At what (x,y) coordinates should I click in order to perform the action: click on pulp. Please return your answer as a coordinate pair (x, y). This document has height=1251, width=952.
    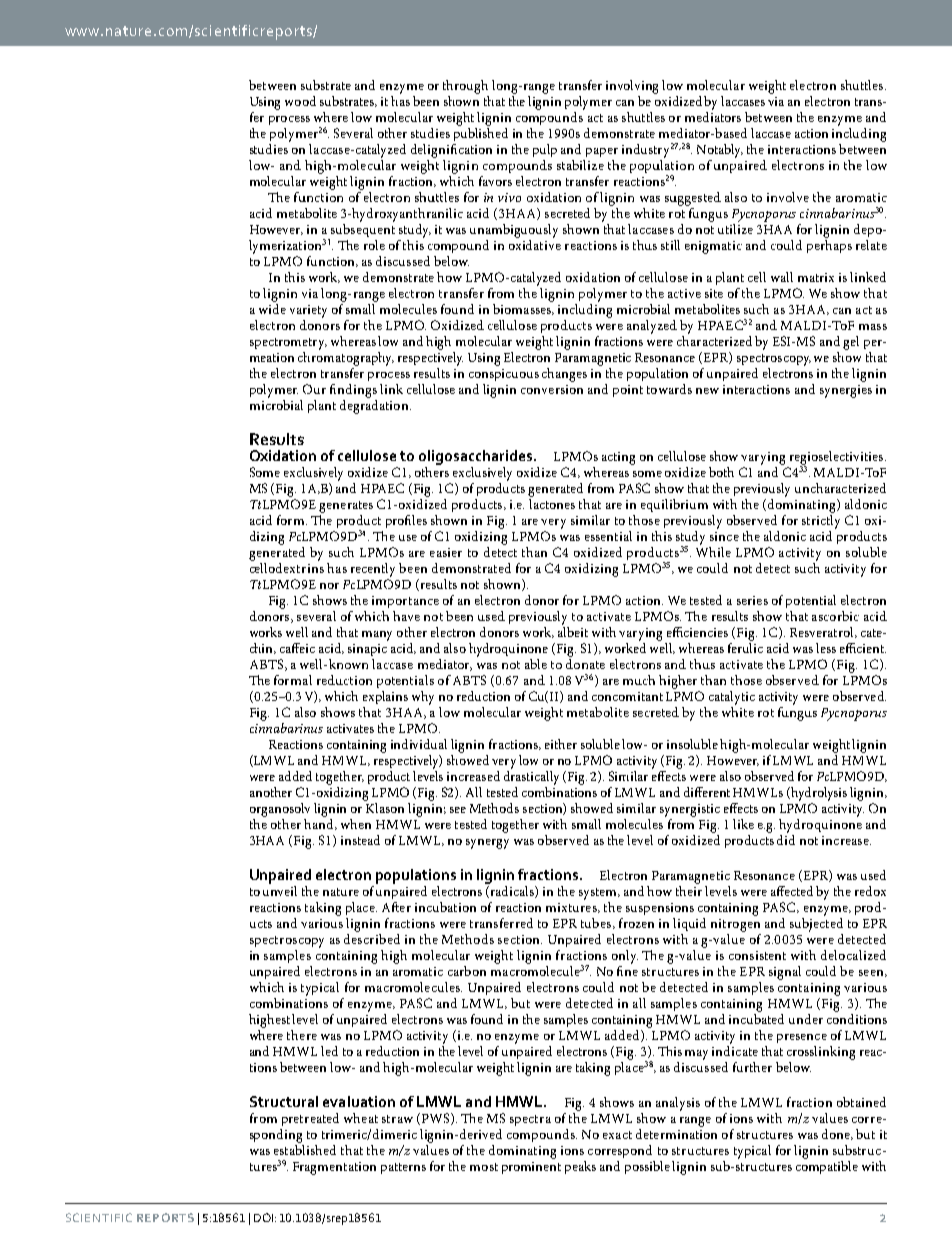
    Looking at the image, I should click on (545, 150).
